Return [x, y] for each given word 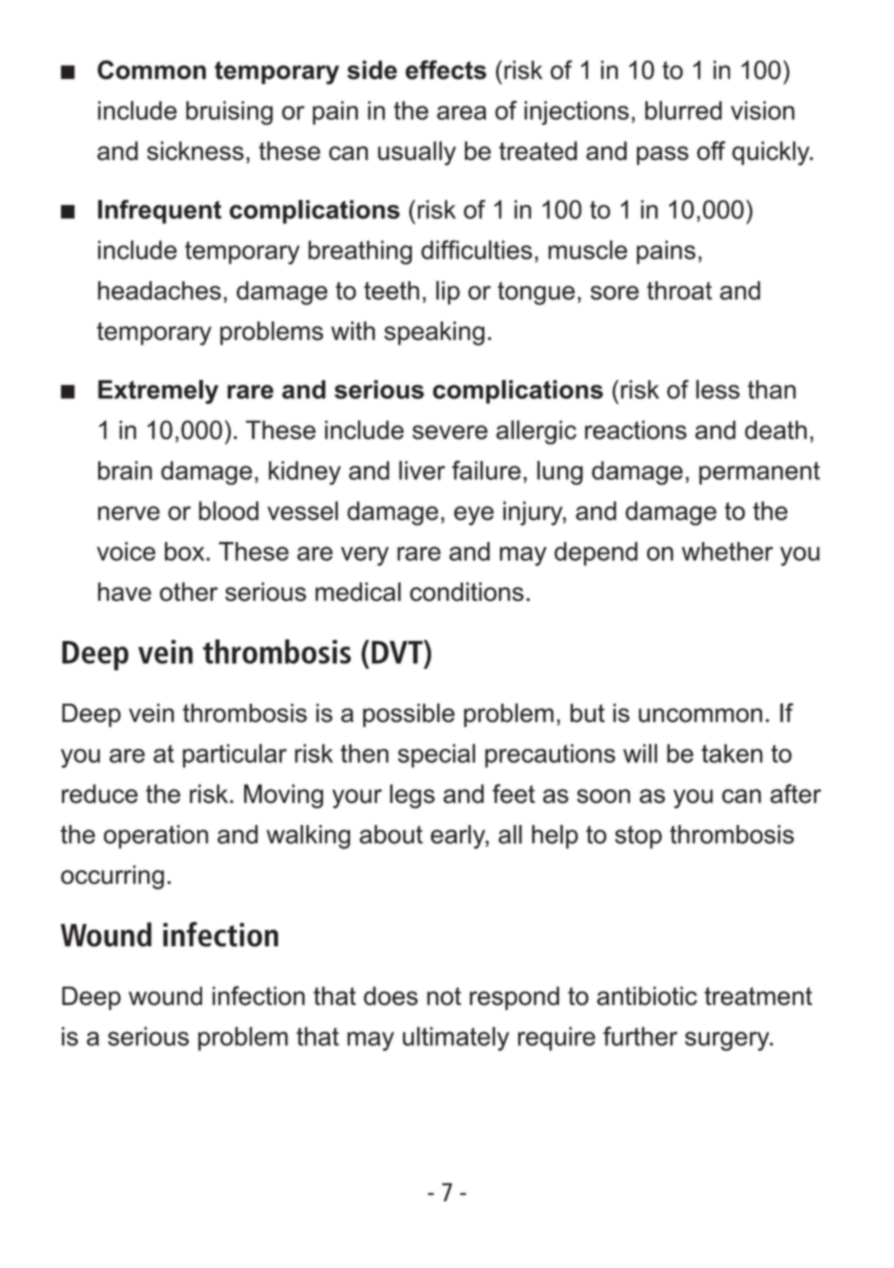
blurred [683, 110]
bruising [229, 113]
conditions [467, 591]
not [444, 996]
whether [727, 551]
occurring [112, 877]
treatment [758, 996]
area [461, 113]
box [186, 551]
